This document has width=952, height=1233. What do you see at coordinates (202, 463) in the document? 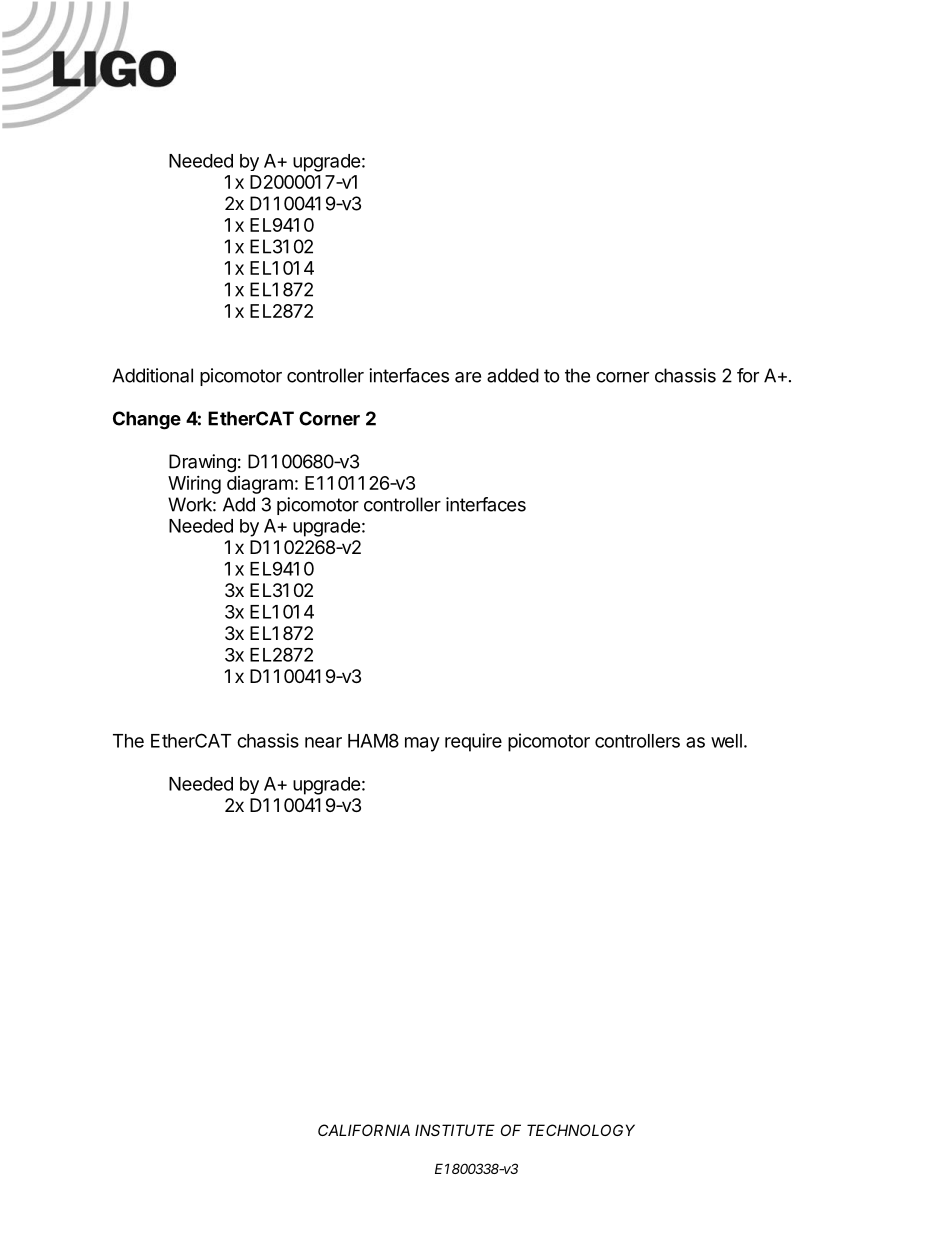
I see `Drawing` at bounding box center [202, 463].
